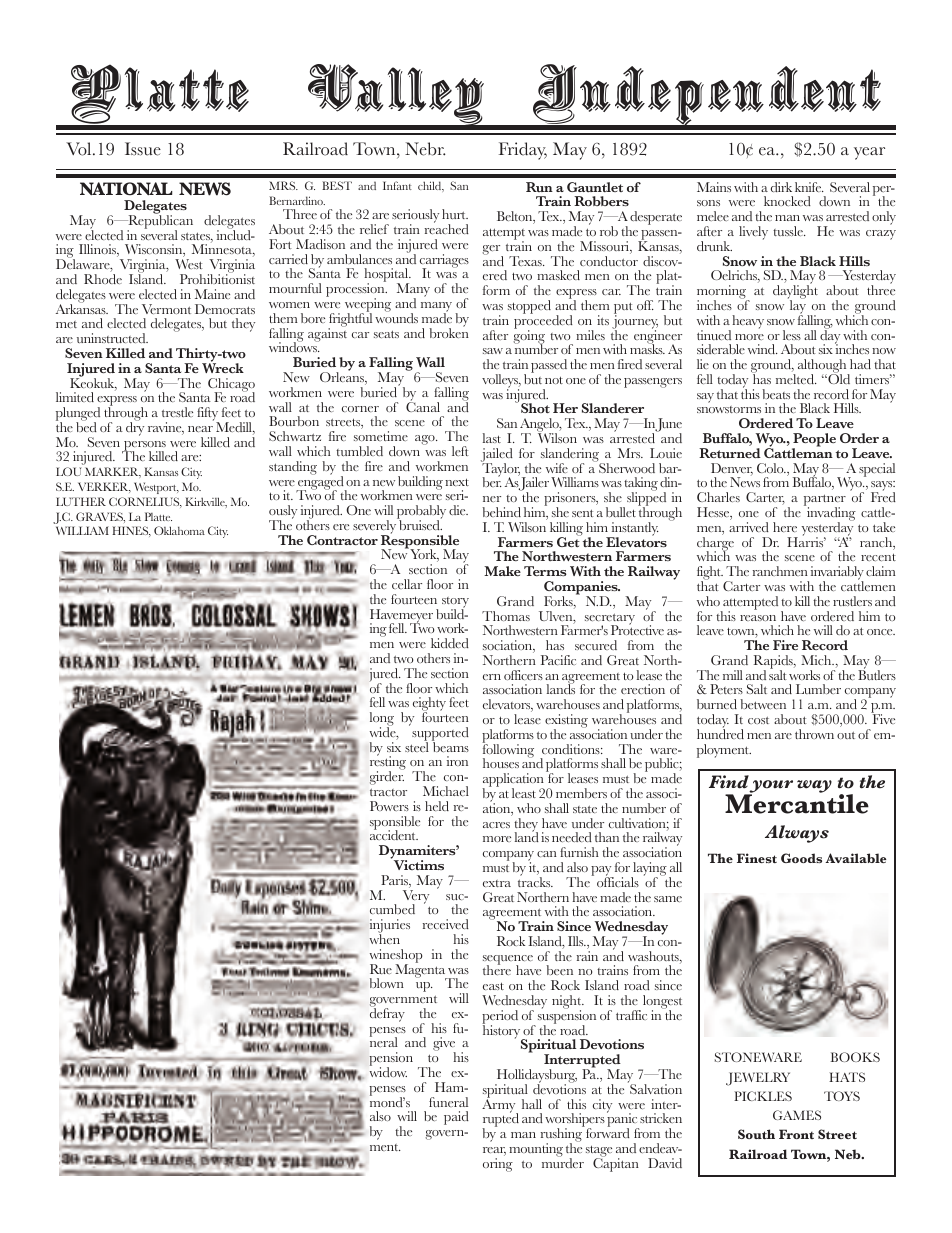 This page has width=952, height=1233. I want to click on Goods, so click(801, 858).
